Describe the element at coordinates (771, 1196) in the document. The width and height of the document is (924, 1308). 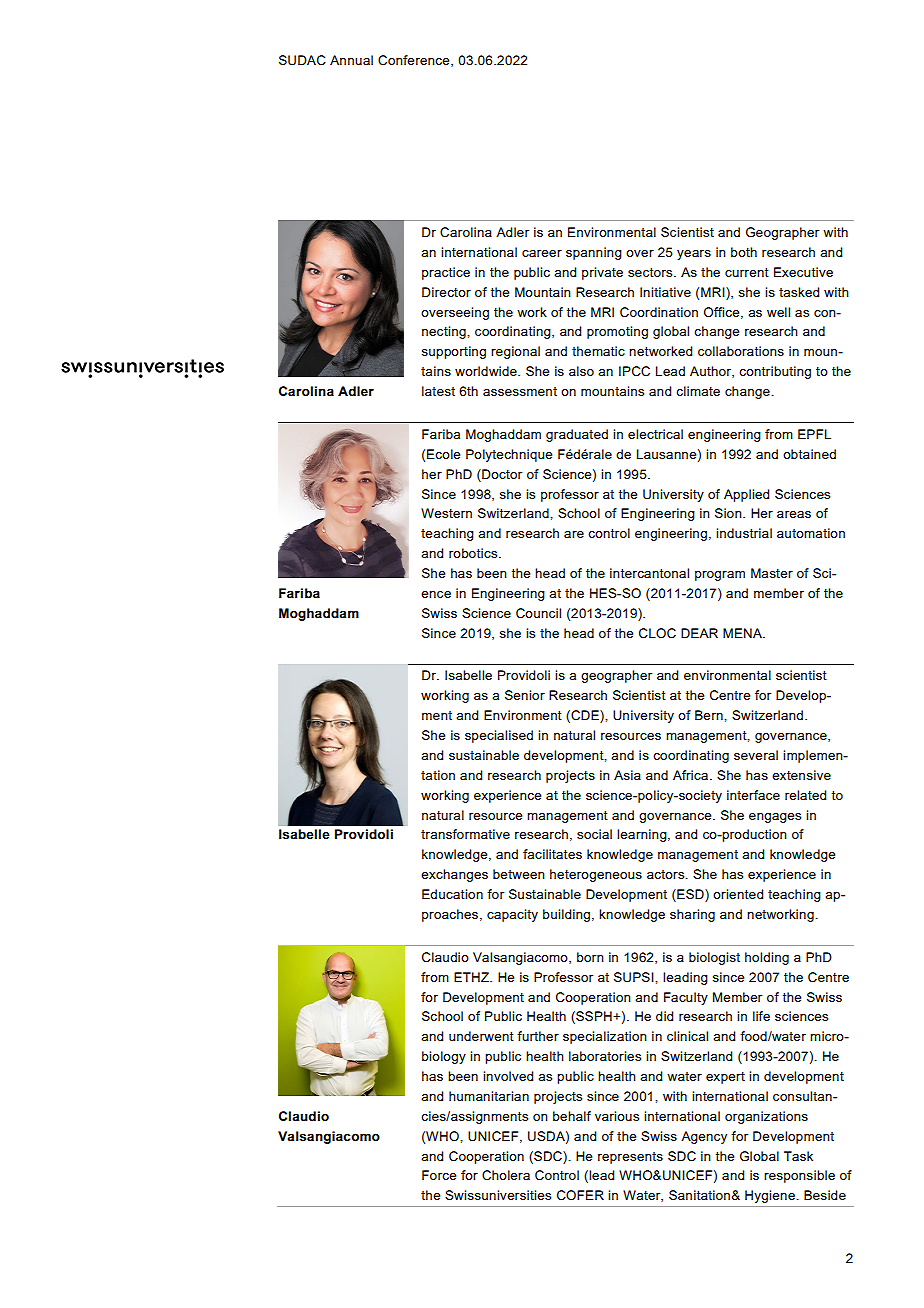
I see `Hygiene` at that location.
